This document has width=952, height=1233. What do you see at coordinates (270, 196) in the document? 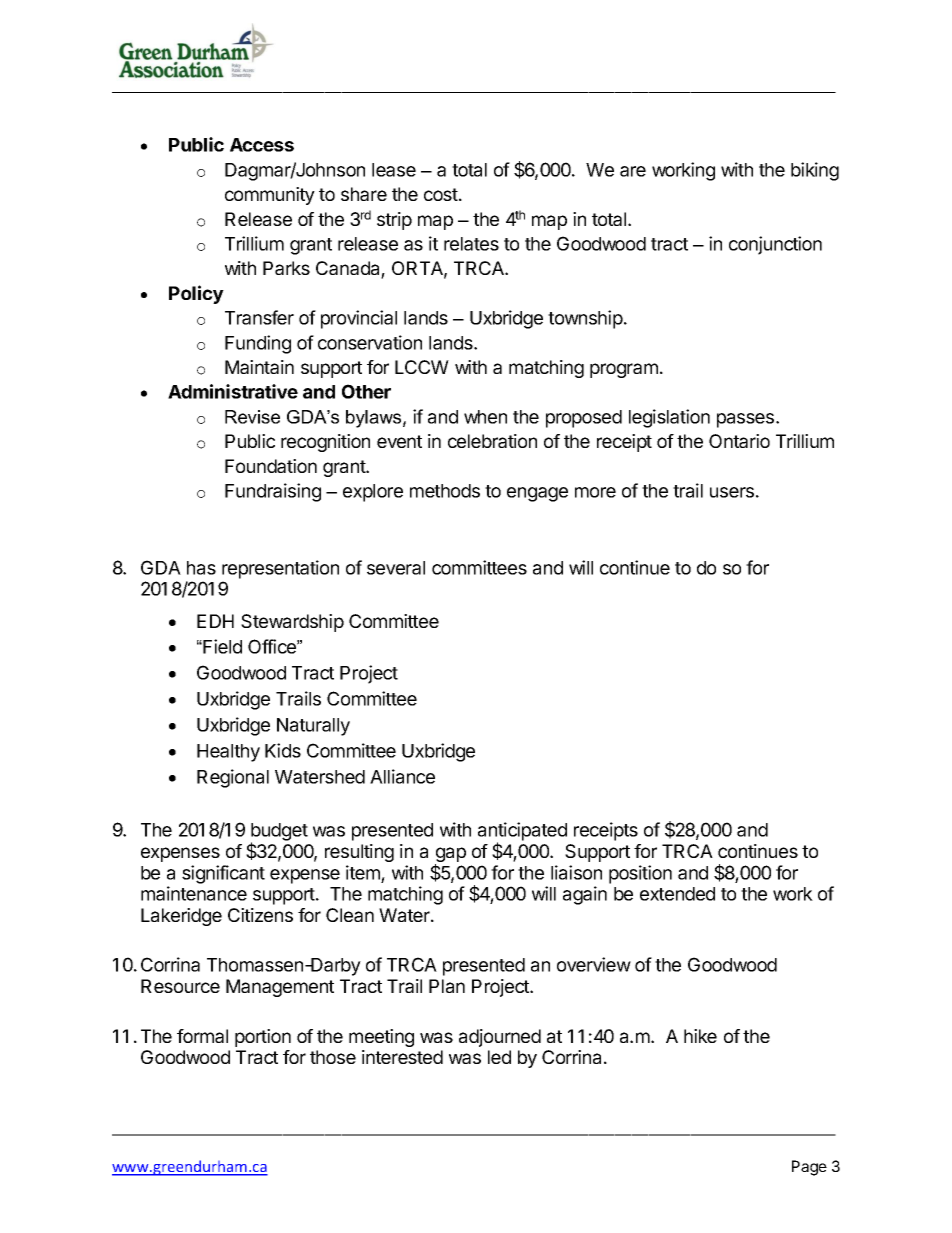
I see `community` at bounding box center [270, 196].
